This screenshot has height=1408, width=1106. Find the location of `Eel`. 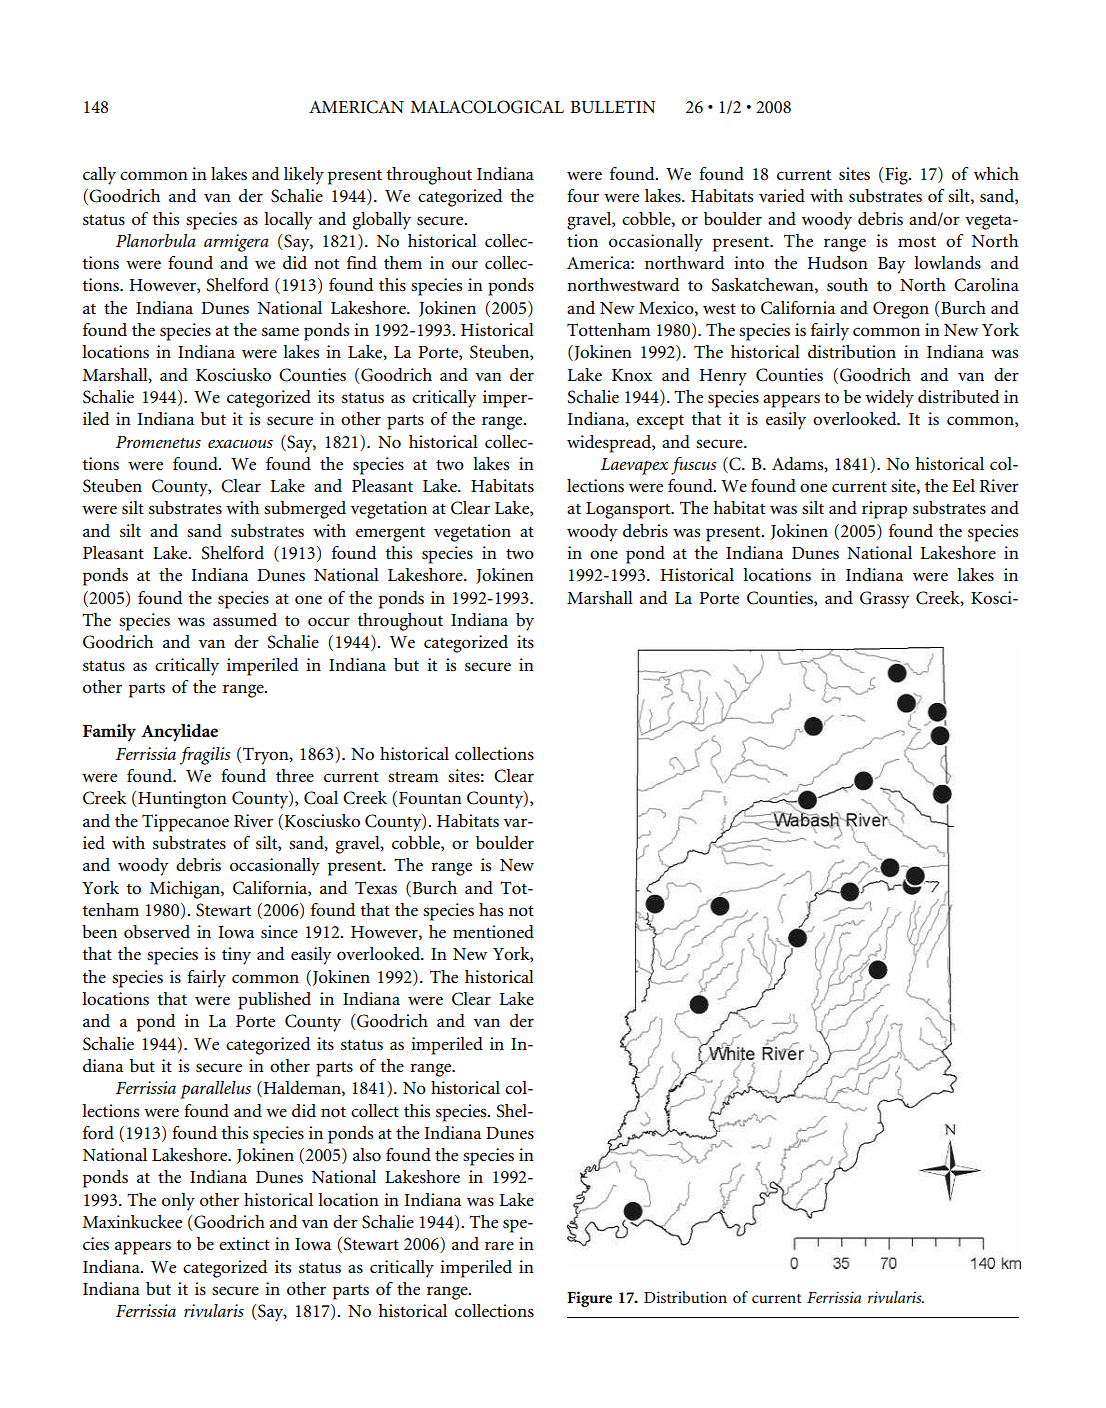

Eel is located at coordinates (963, 486).
